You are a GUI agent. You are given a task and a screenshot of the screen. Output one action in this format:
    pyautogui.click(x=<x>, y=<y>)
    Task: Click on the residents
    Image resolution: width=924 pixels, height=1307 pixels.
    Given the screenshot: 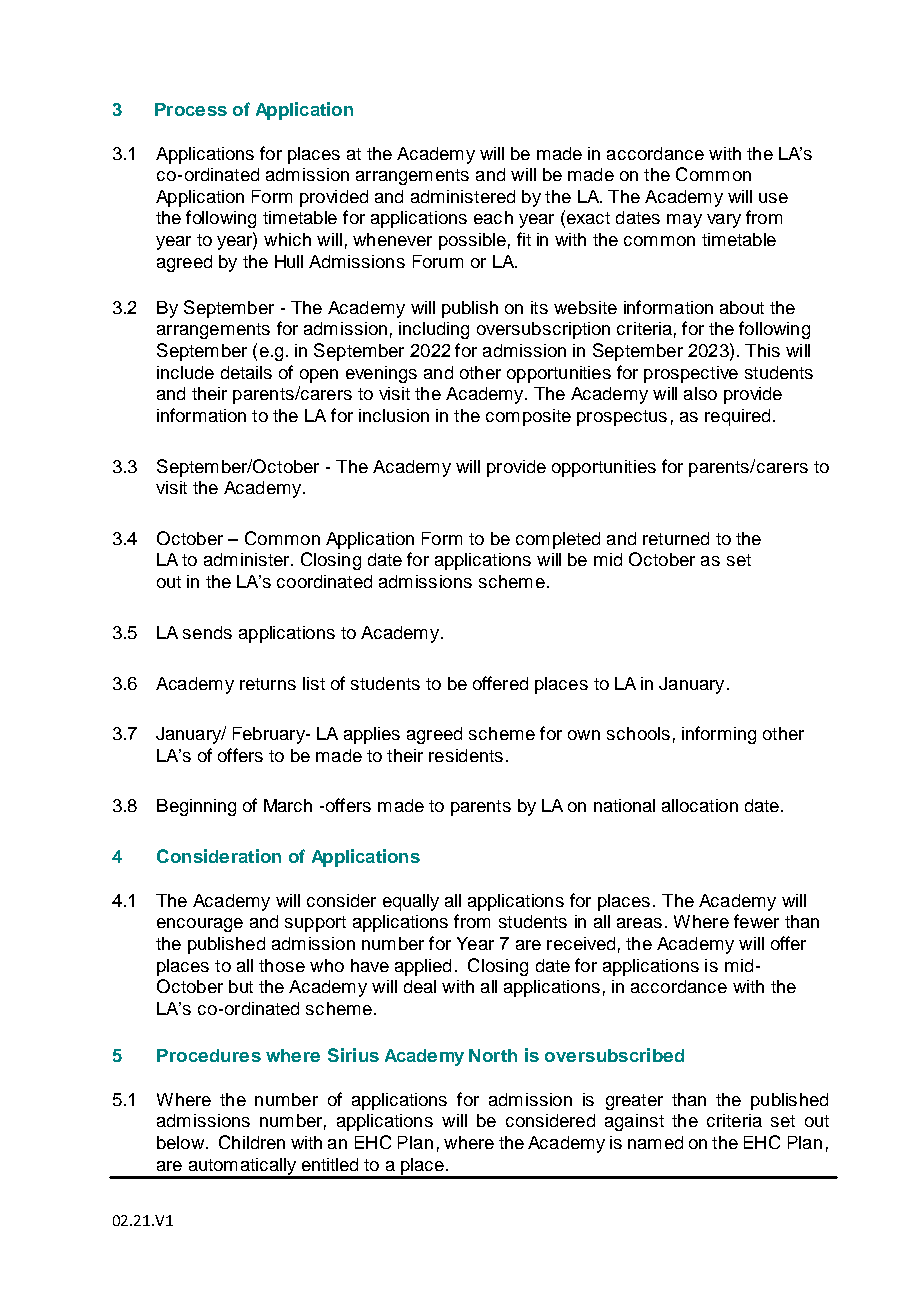 What is the action you would take?
    pyautogui.click(x=466, y=755)
